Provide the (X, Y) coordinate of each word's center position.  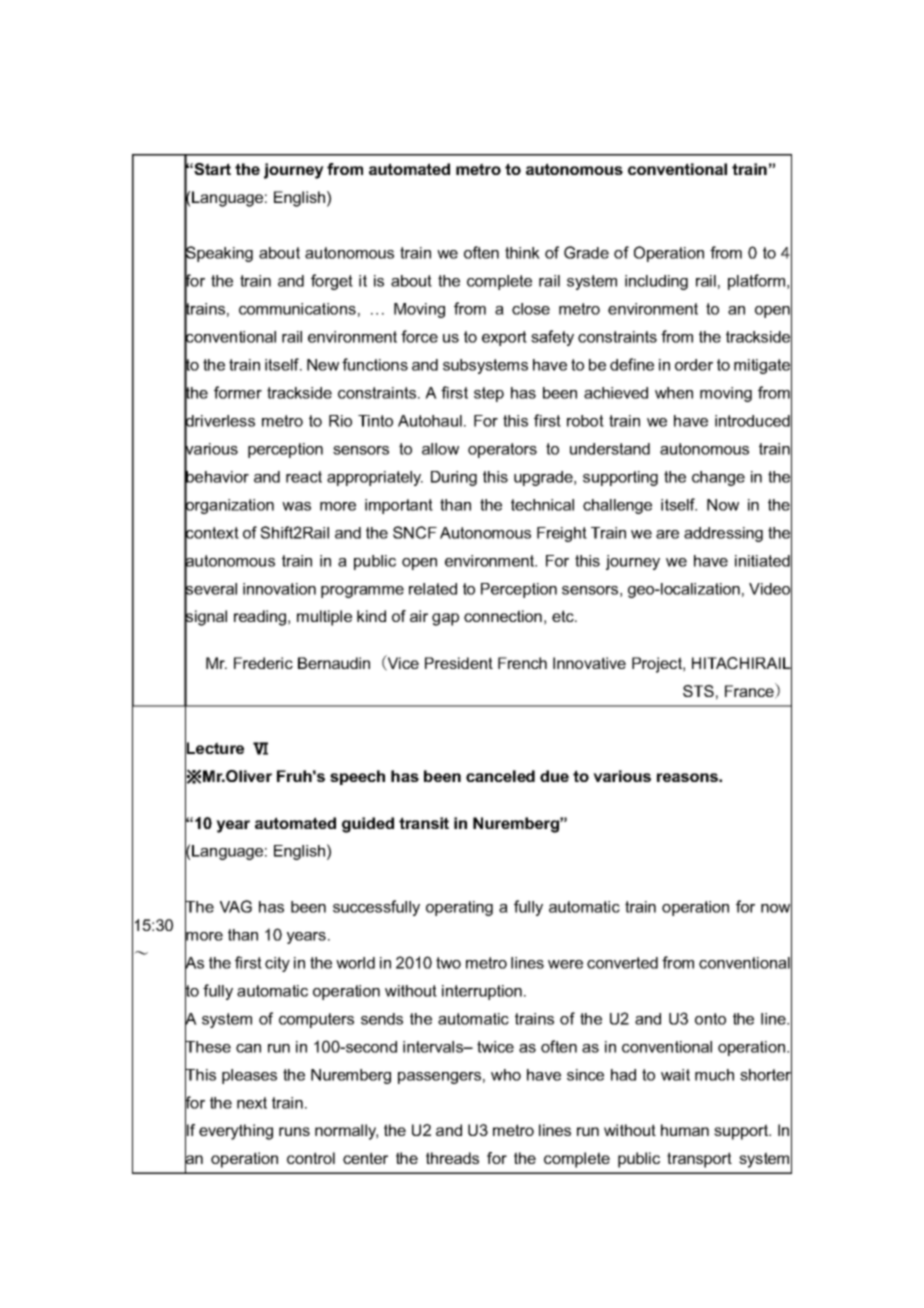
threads (452, 1158)
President (459, 663)
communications (297, 309)
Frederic (263, 663)
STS (698, 691)
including (656, 282)
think (522, 253)
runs (294, 1131)
